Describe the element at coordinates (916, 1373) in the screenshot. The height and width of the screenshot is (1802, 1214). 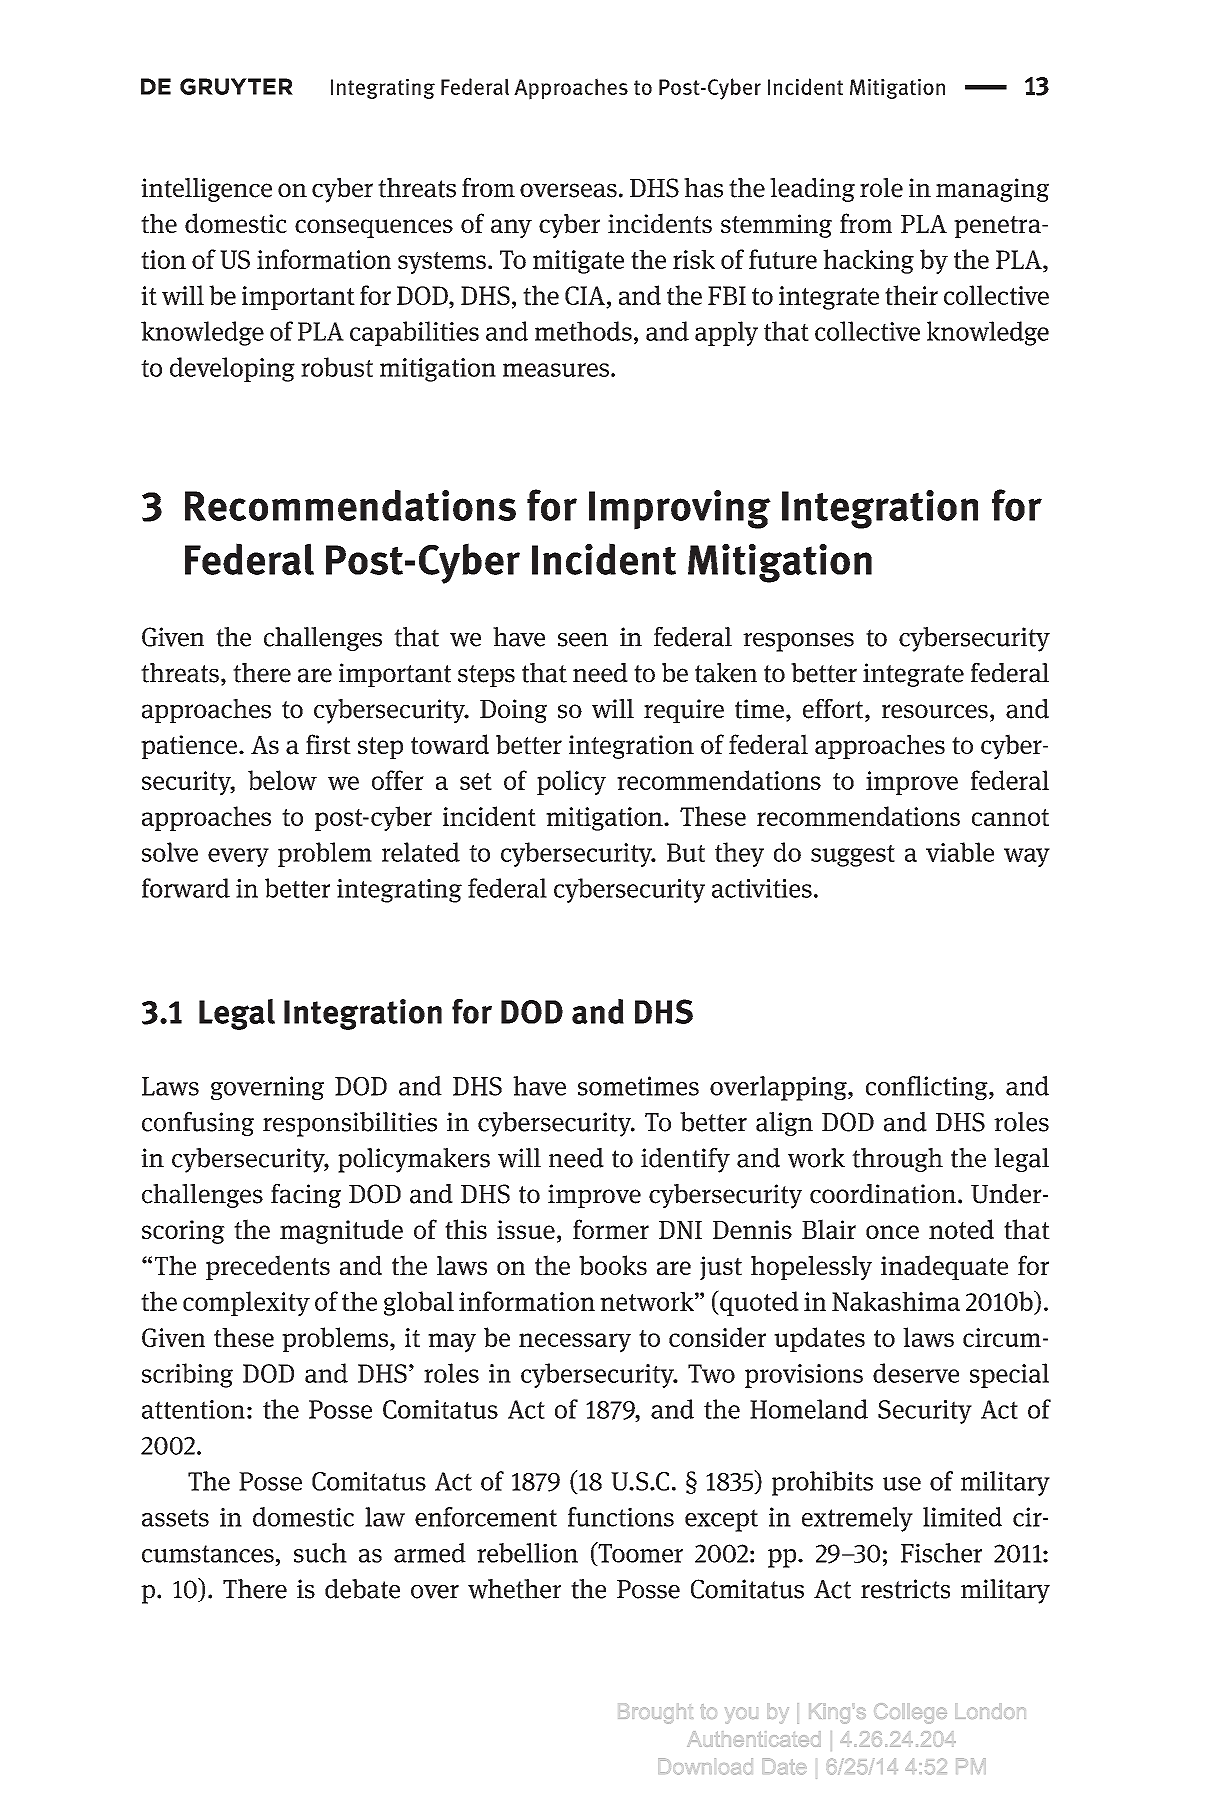
I see `deserve` at that location.
